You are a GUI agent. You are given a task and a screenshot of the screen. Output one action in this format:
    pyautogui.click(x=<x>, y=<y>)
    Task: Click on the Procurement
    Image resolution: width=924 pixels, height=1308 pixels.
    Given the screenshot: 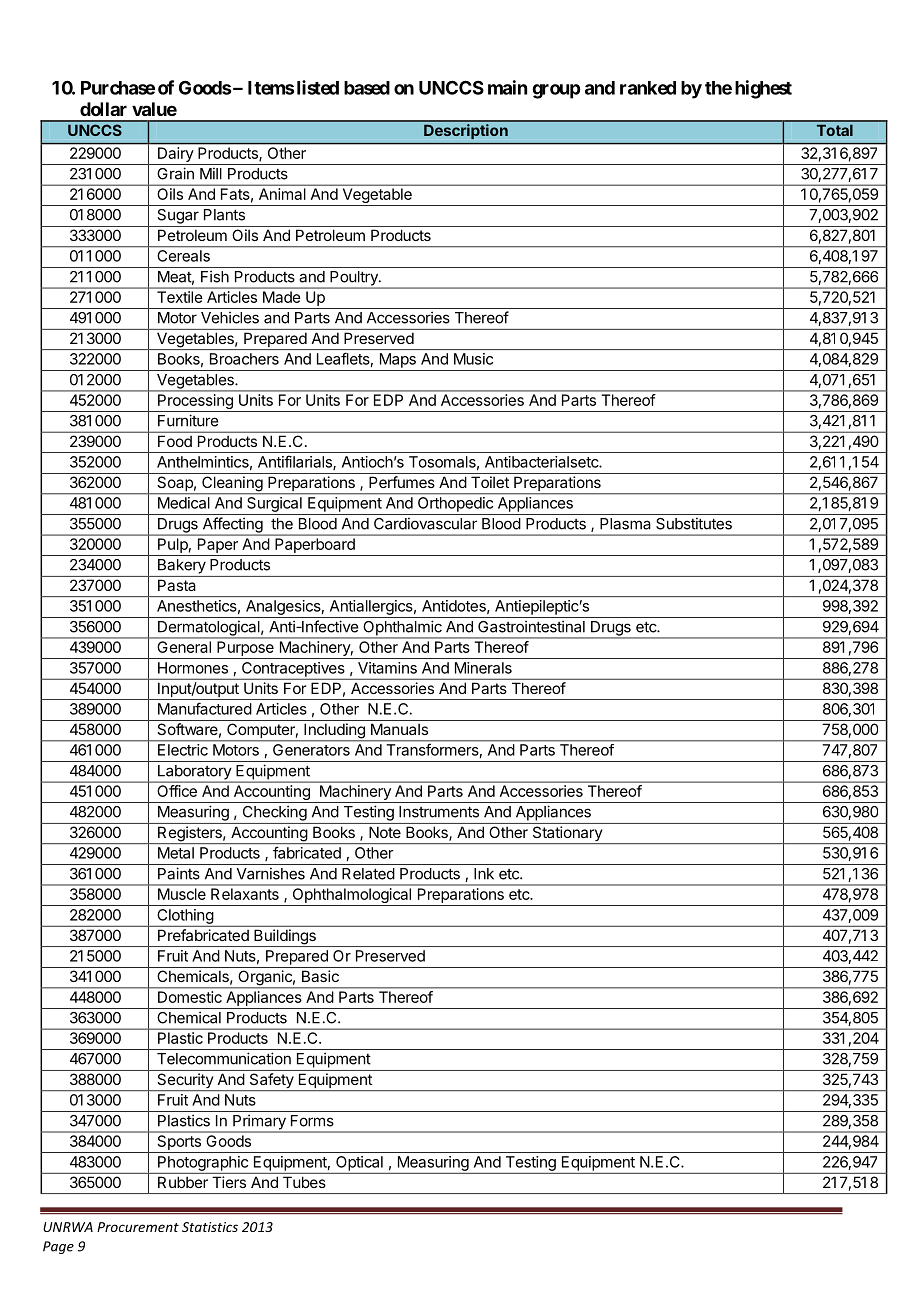 What is the action you would take?
    pyautogui.click(x=138, y=1227)
